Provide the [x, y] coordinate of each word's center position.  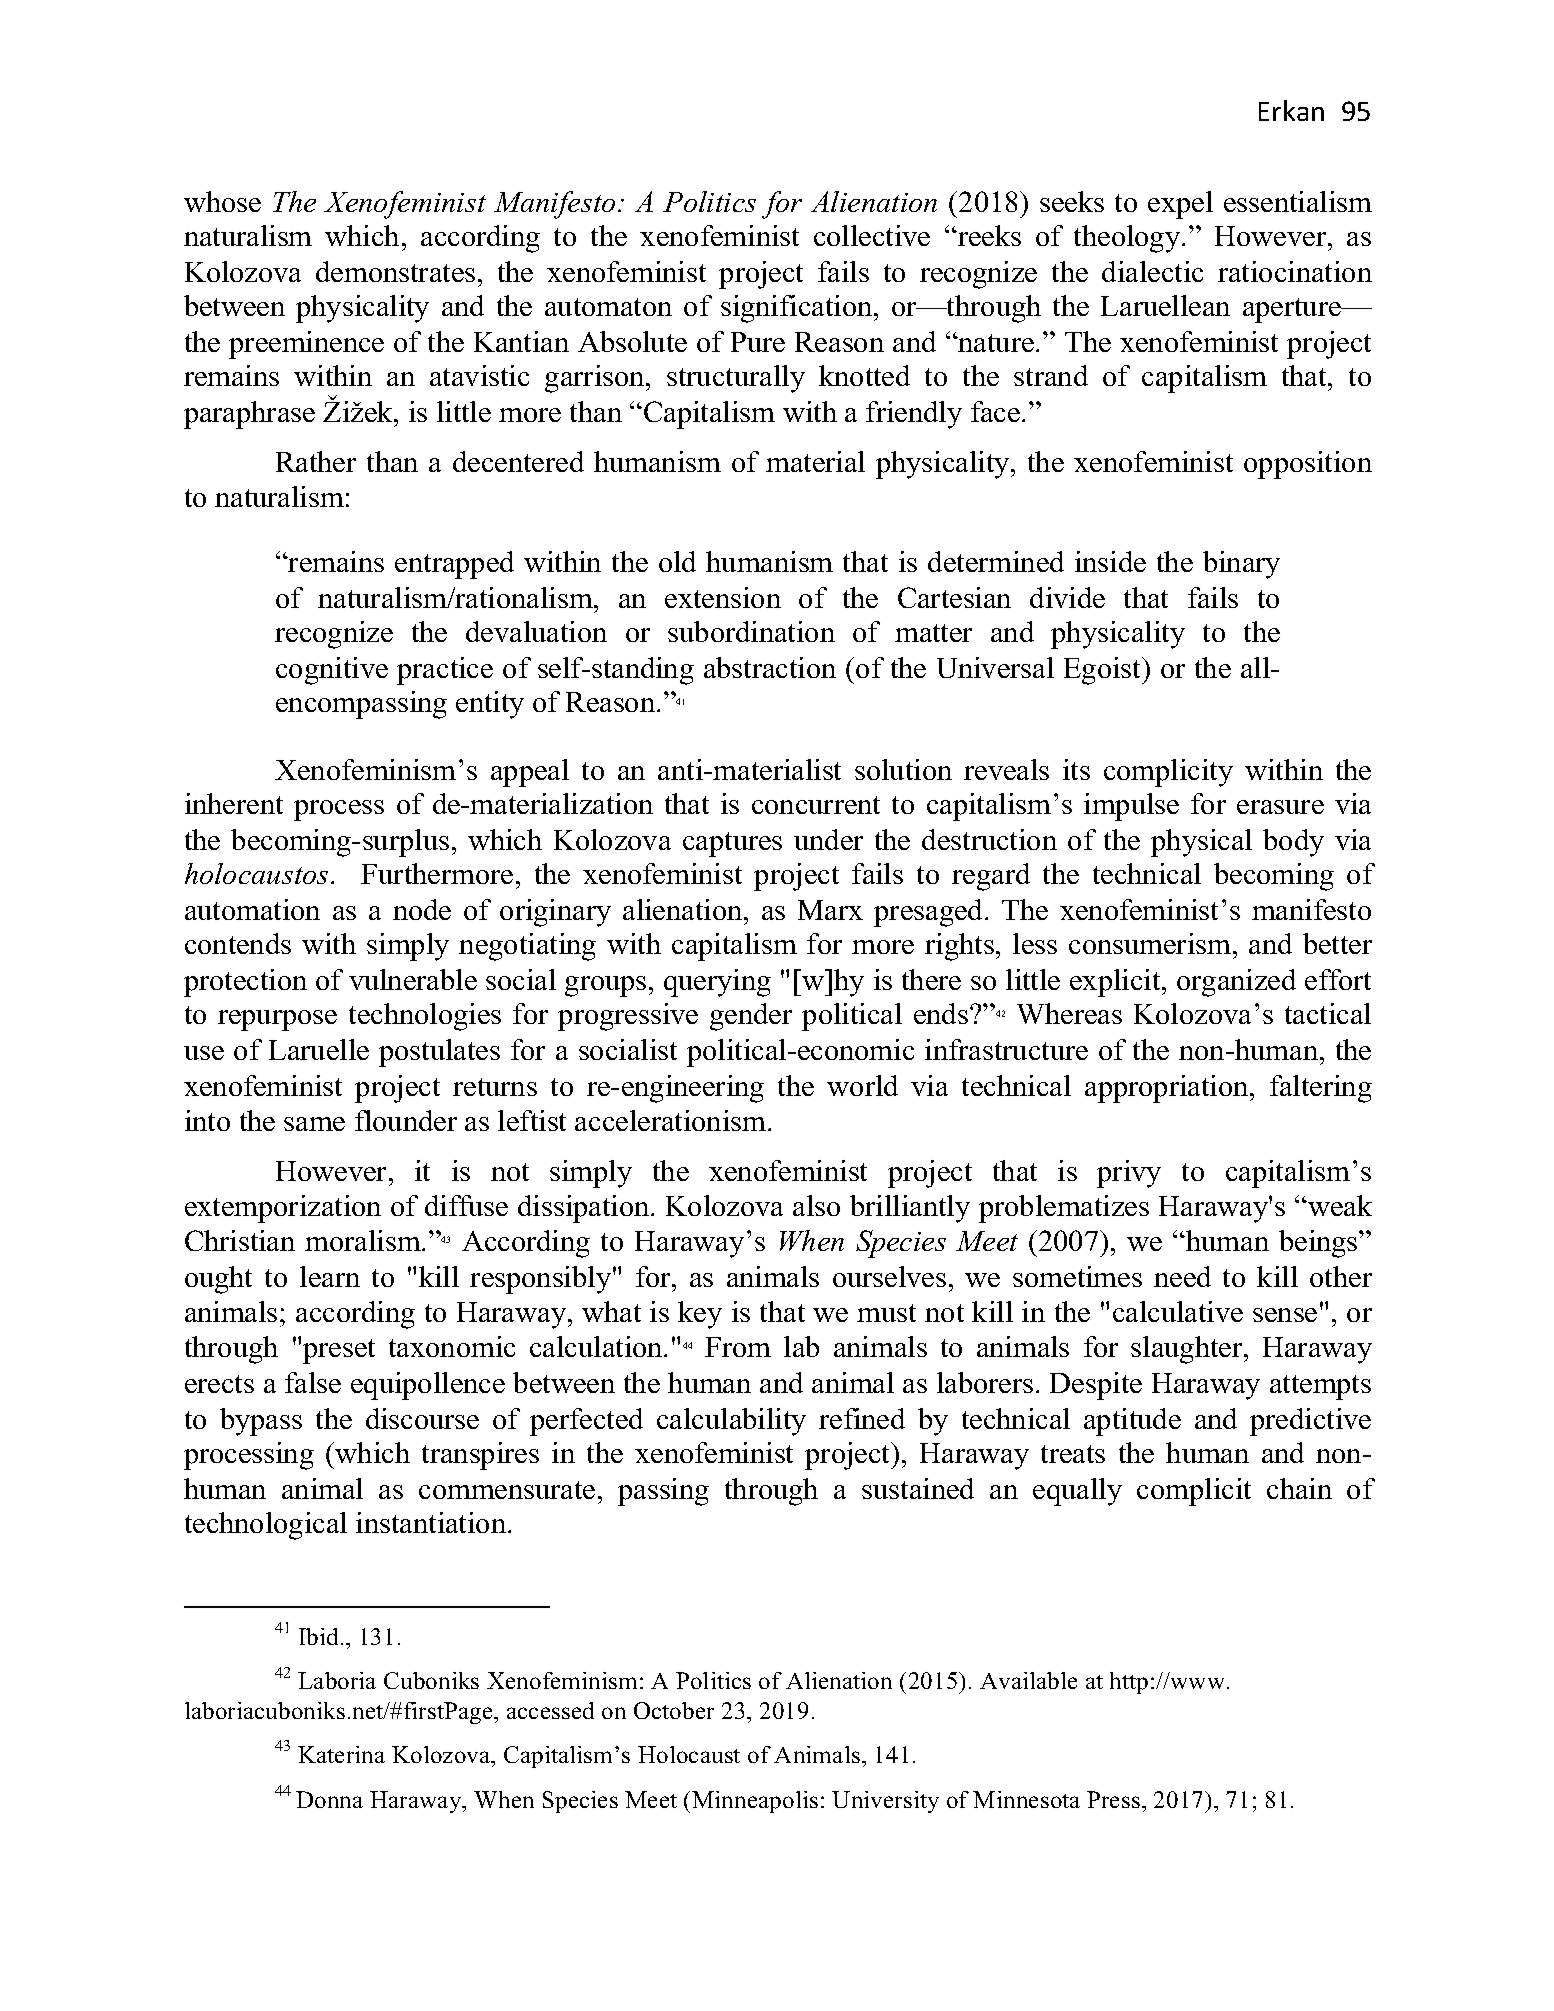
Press [1113, 1799]
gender [751, 1017]
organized [1236, 983]
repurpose [277, 1020]
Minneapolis [755, 1802]
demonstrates [395, 271]
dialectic [1152, 271]
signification [798, 309]
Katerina [341, 1754]
